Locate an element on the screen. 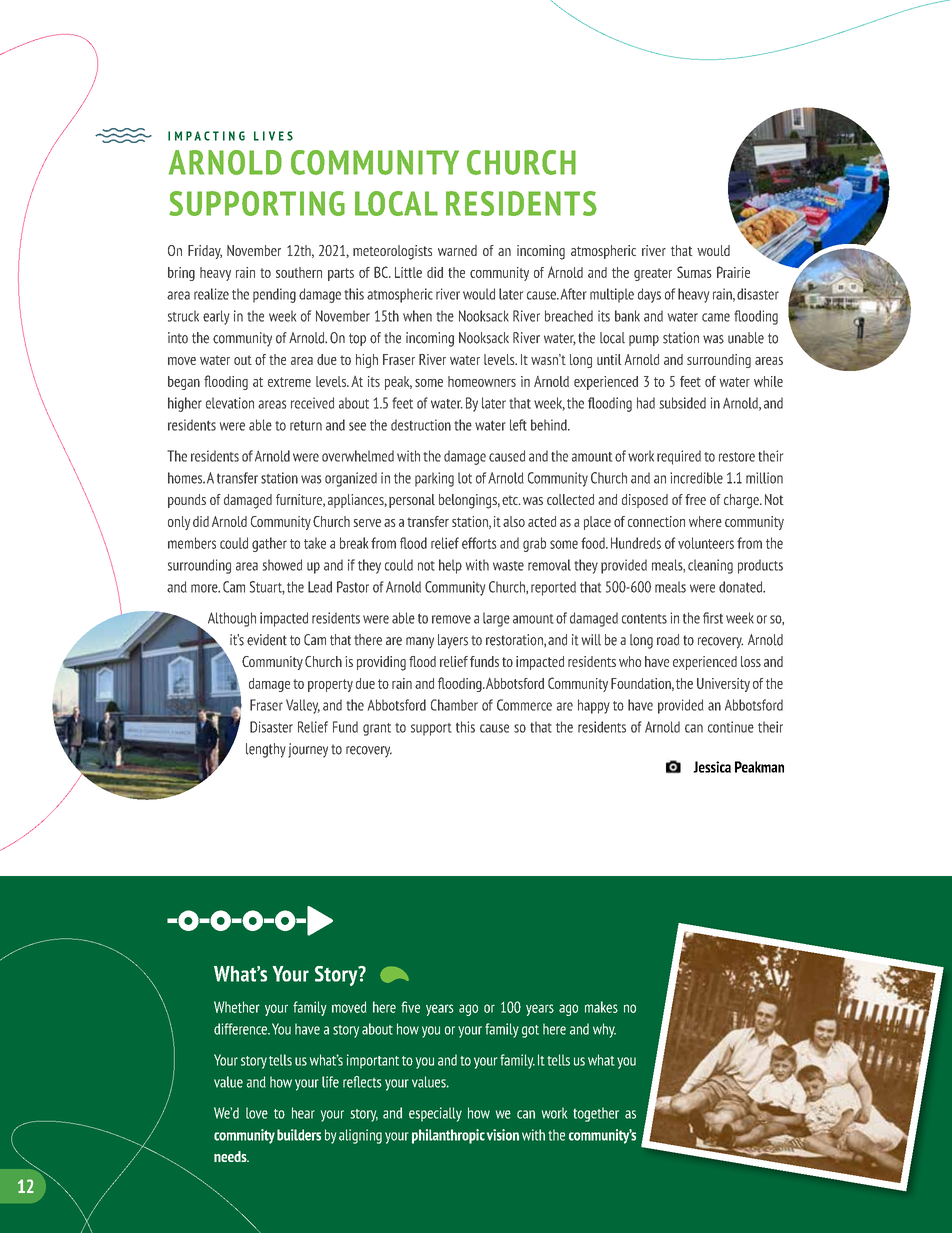  warned is located at coordinates (457, 250).
